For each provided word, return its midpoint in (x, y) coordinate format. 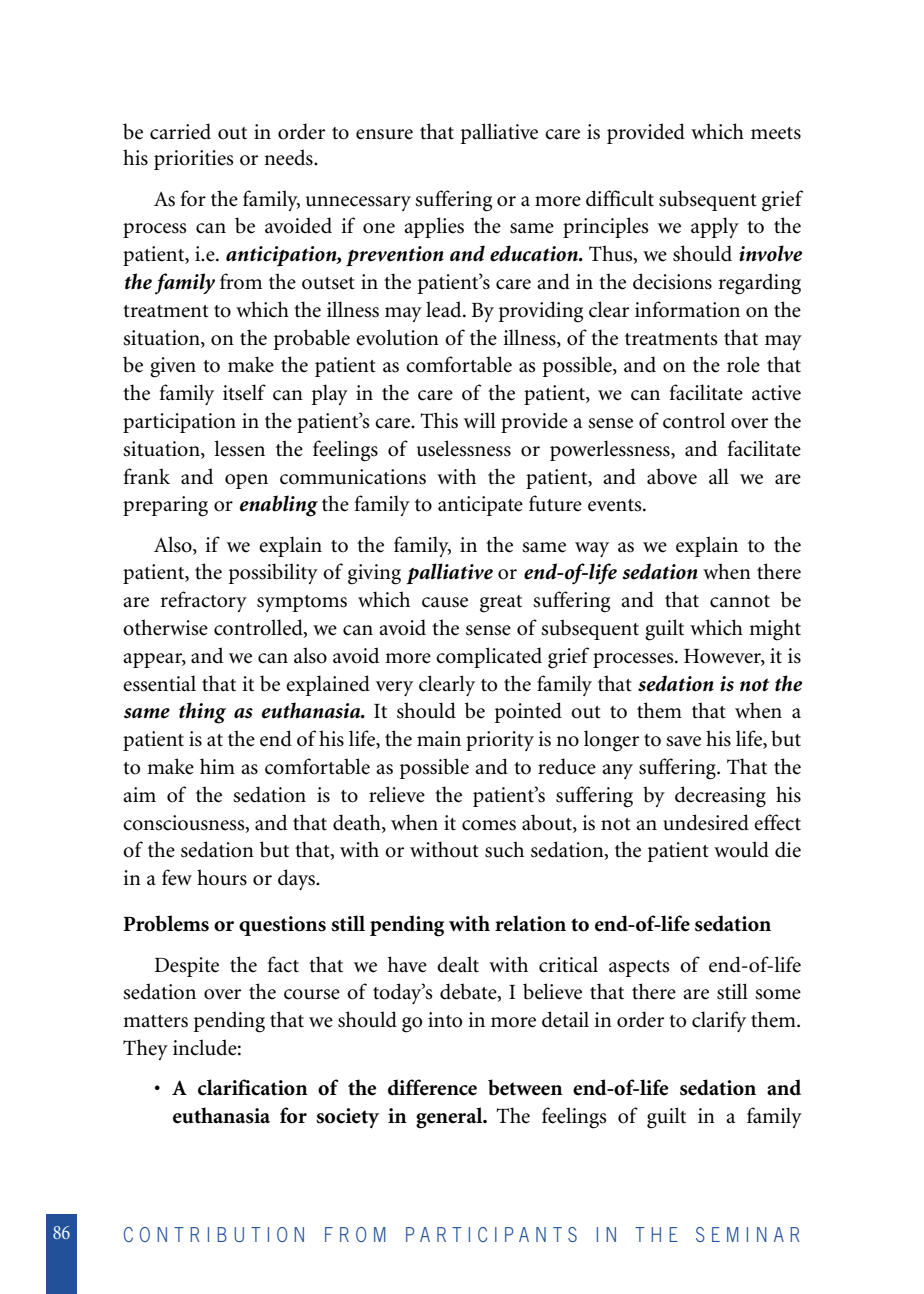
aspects (639, 968)
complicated (489, 657)
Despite (186, 967)
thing (202, 713)
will (480, 420)
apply (715, 227)
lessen (239, 448)
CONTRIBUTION (214, 1234)
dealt (458, 964)
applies (434, 227)
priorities (194, 160)
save (683, 741)
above (672, 476)
